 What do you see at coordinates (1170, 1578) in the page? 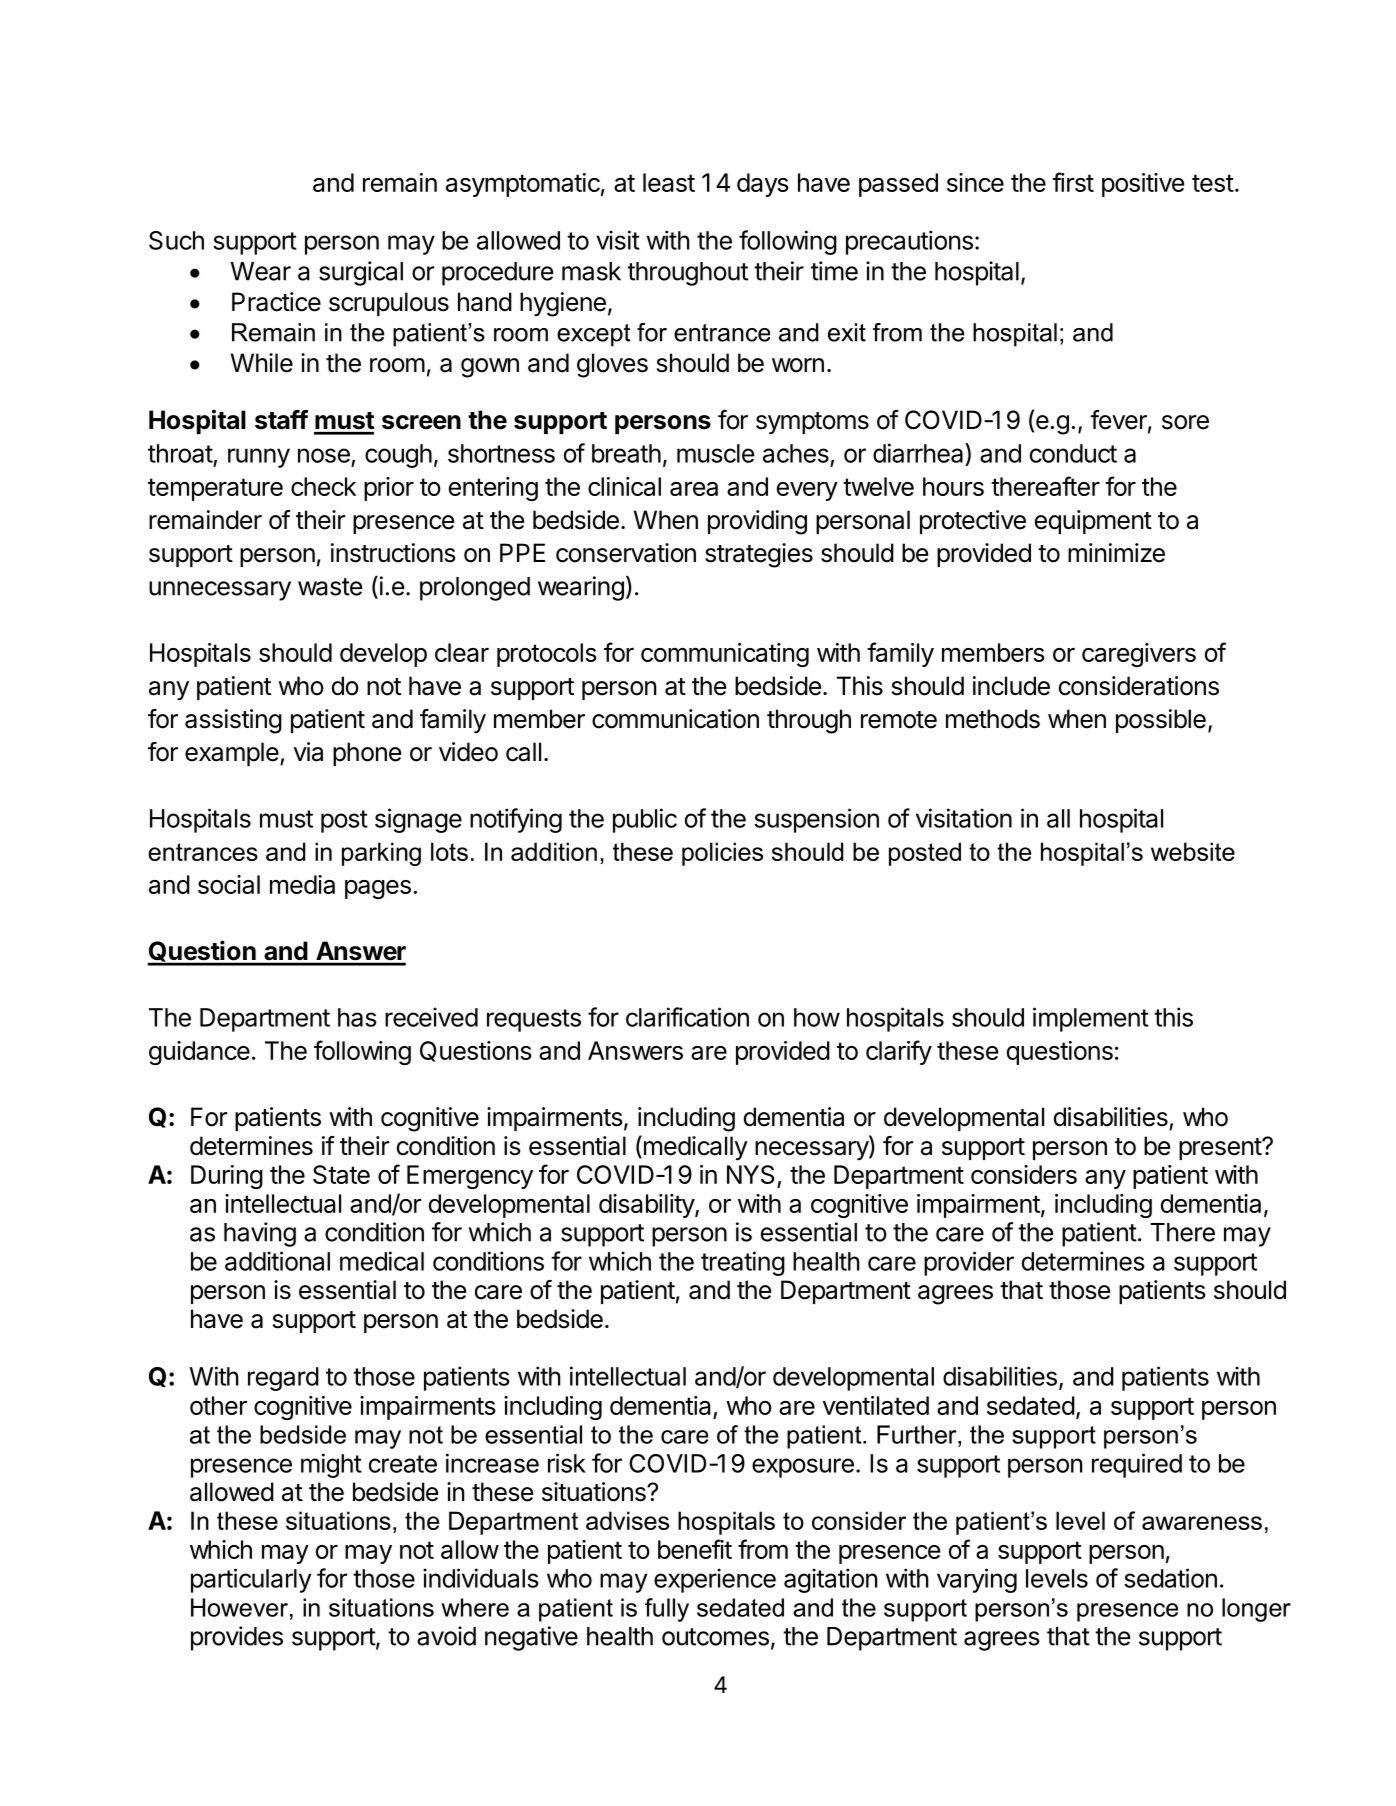
I see `sedation` at bounding box center [1170, 1578].
